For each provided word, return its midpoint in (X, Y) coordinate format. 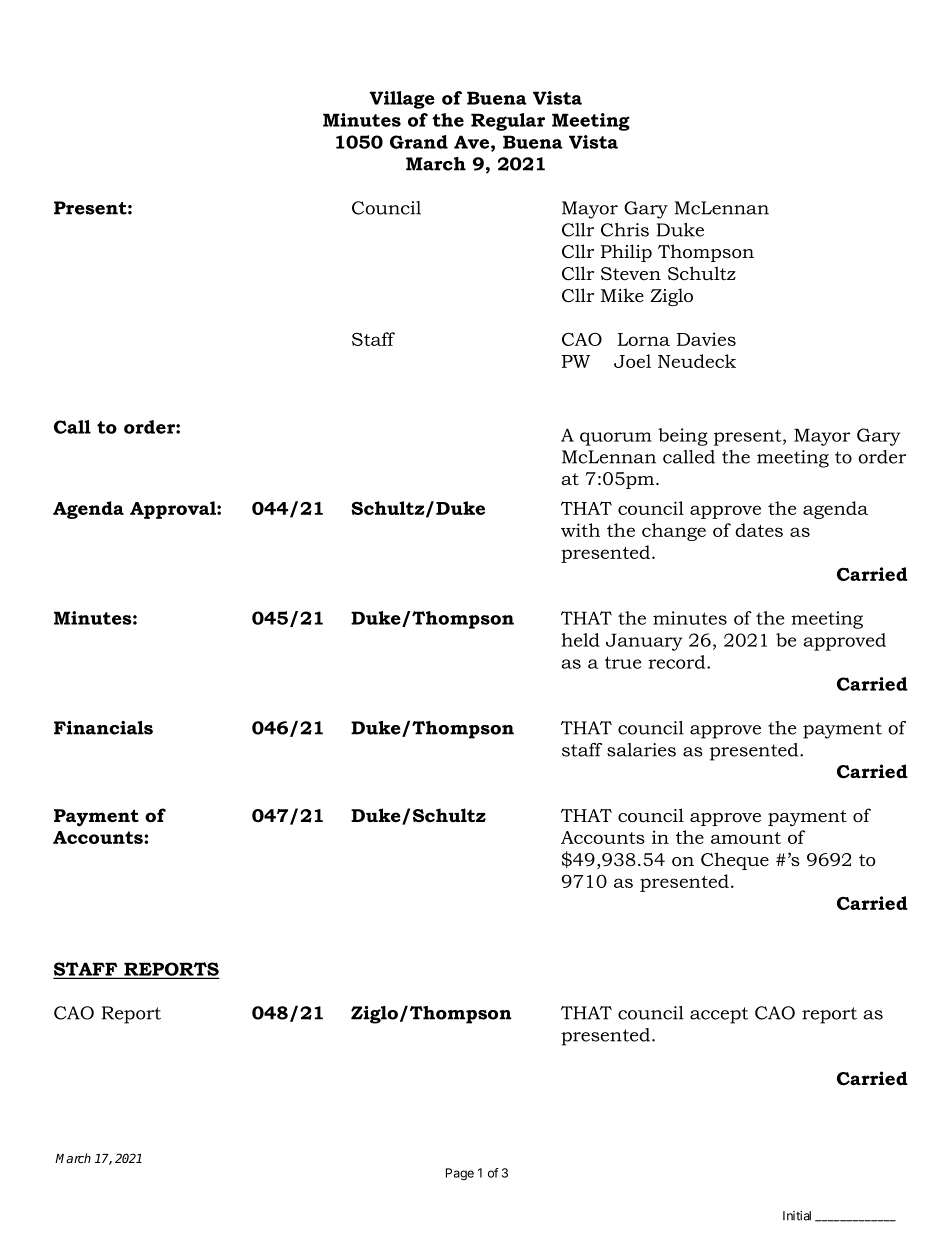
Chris (625, 230)
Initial (797, 1216)
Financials (103, 728)
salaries (641, 750)
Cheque (735, 861)
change (674, 532)
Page (460, 1174)
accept (719, 1015)
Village (402, 100)
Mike (622, 295)
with (580, 530)
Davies (706, 339)
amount (746, 838)
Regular (508, 122)
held (580, 640)
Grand (419, 142)
